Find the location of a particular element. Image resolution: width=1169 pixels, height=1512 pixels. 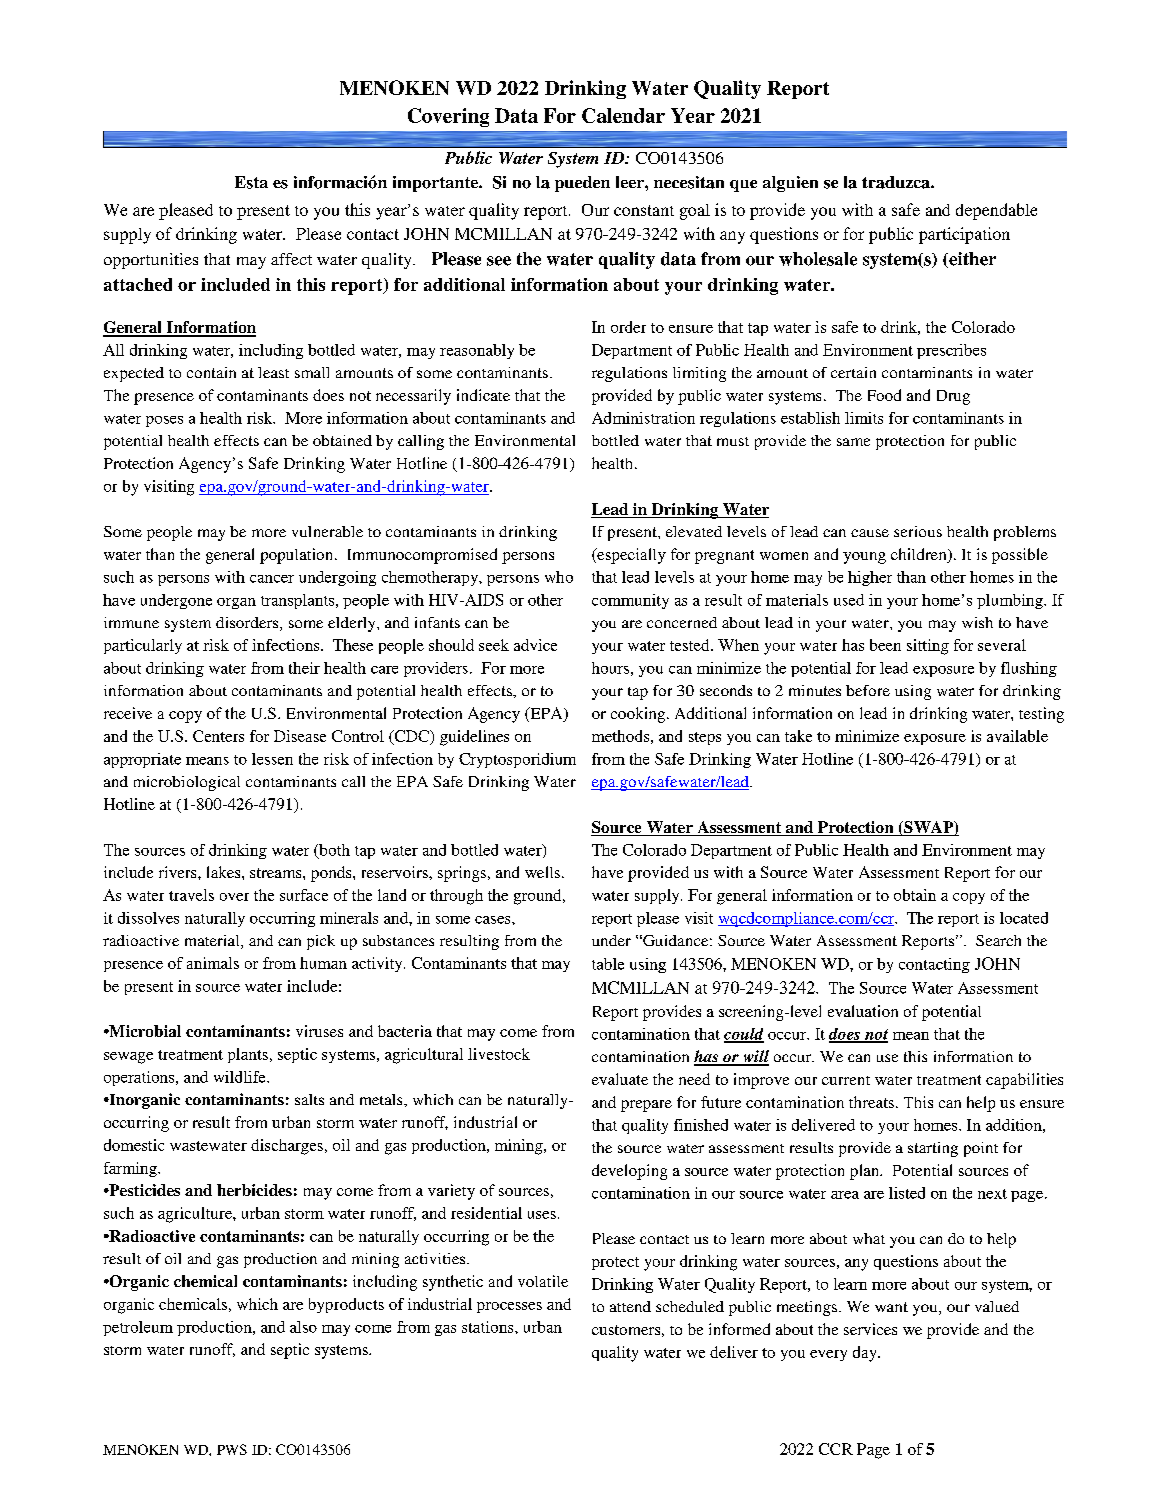

pueden is located at coordinates (582, 184).
